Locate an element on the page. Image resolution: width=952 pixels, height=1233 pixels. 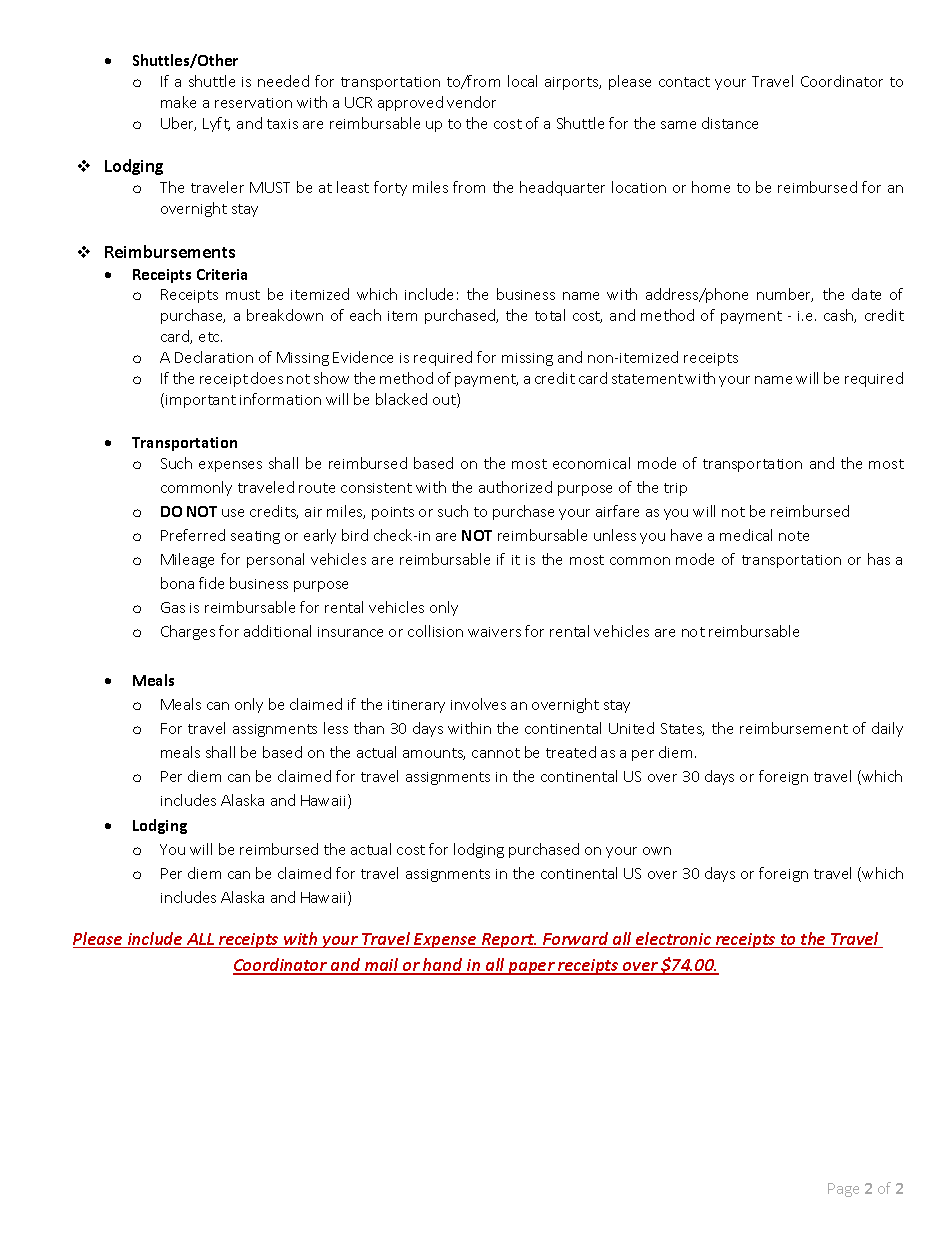
local is located at coordinates (522, 81).
